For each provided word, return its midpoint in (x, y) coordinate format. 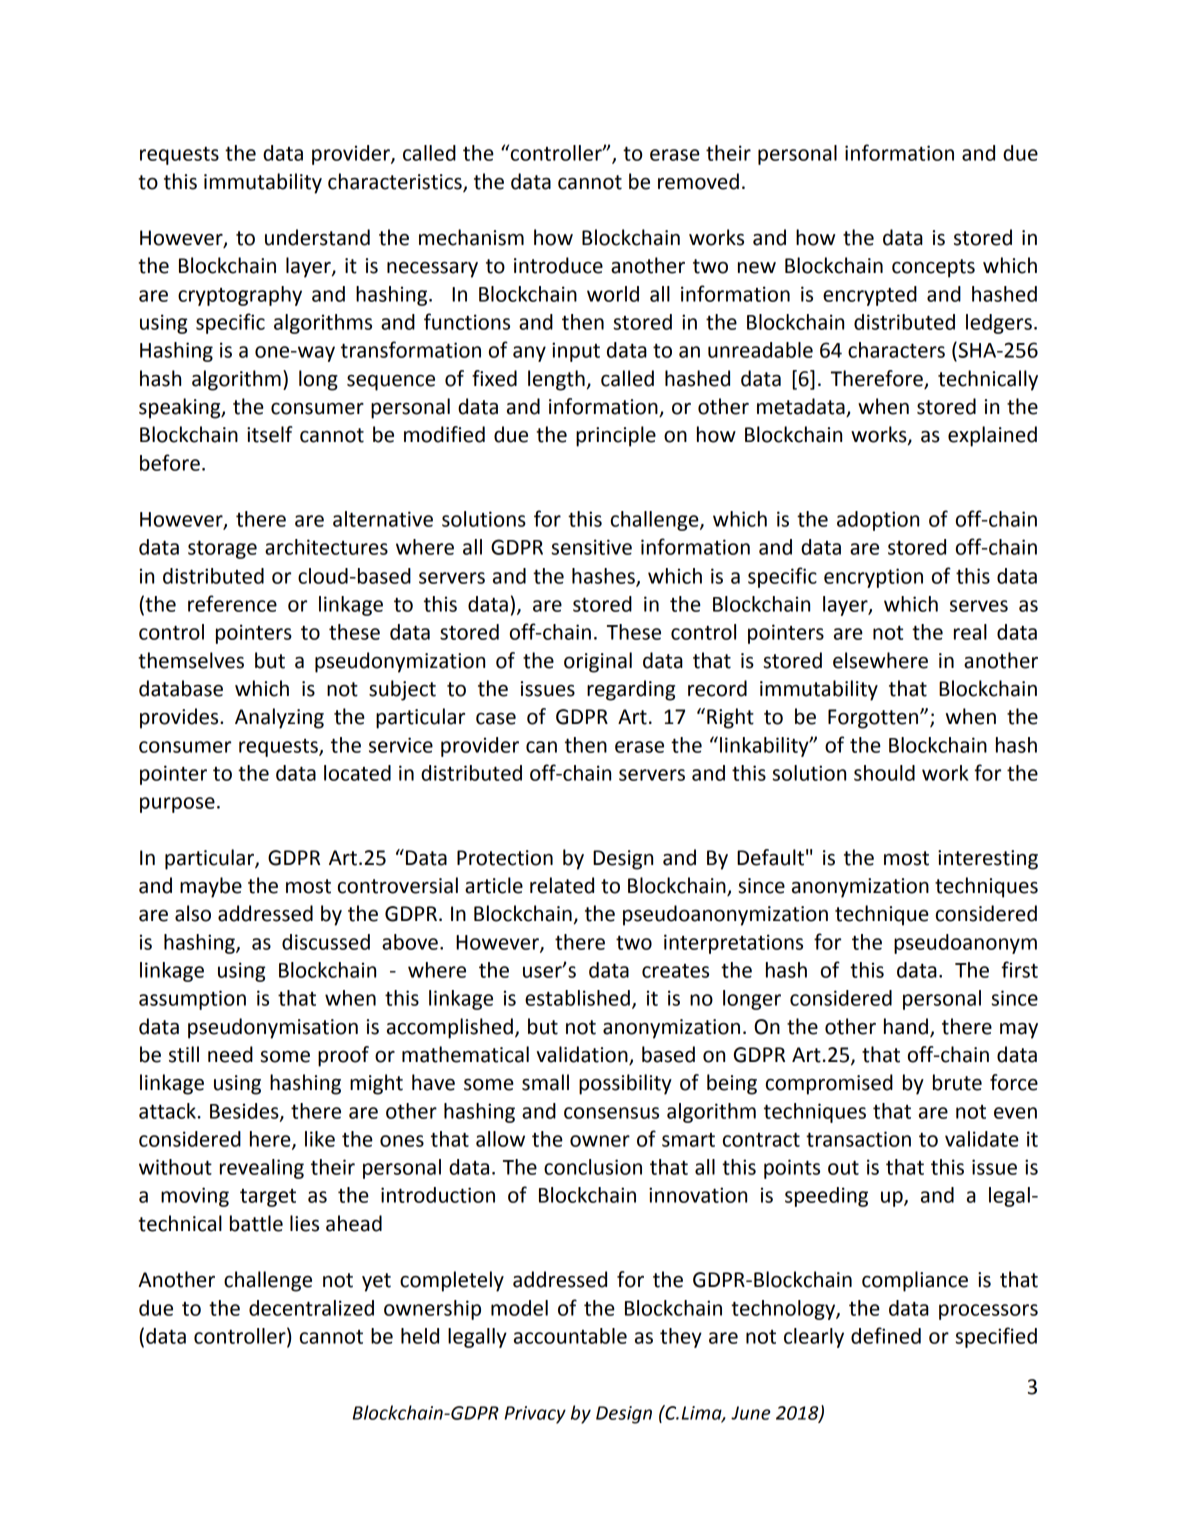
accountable (570, 1336)
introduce (558, 265)
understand (317, 237)
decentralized (311, 1308)
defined (886, 1335)
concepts (933, 268)
